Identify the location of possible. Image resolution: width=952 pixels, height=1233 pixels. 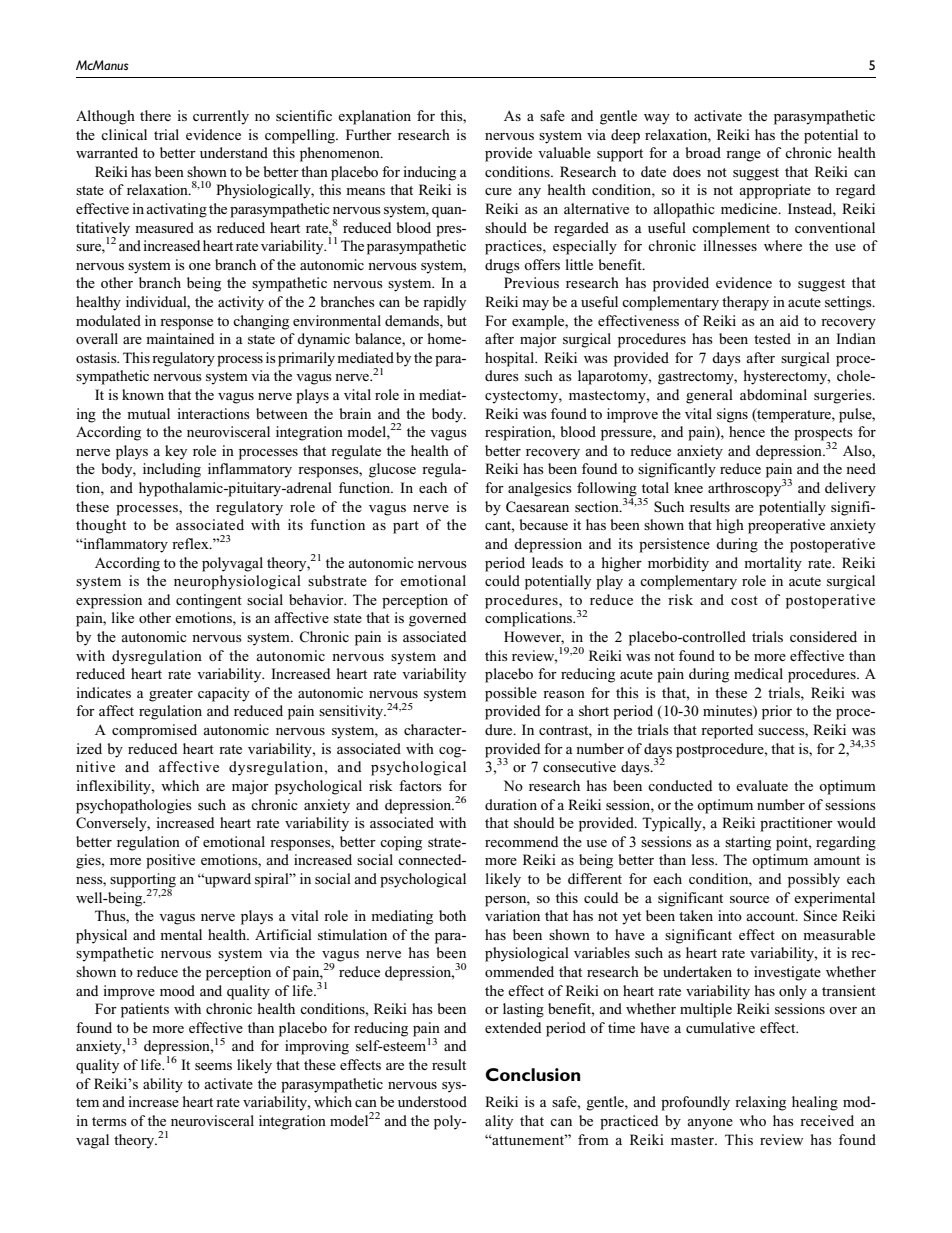
(511, 694).
